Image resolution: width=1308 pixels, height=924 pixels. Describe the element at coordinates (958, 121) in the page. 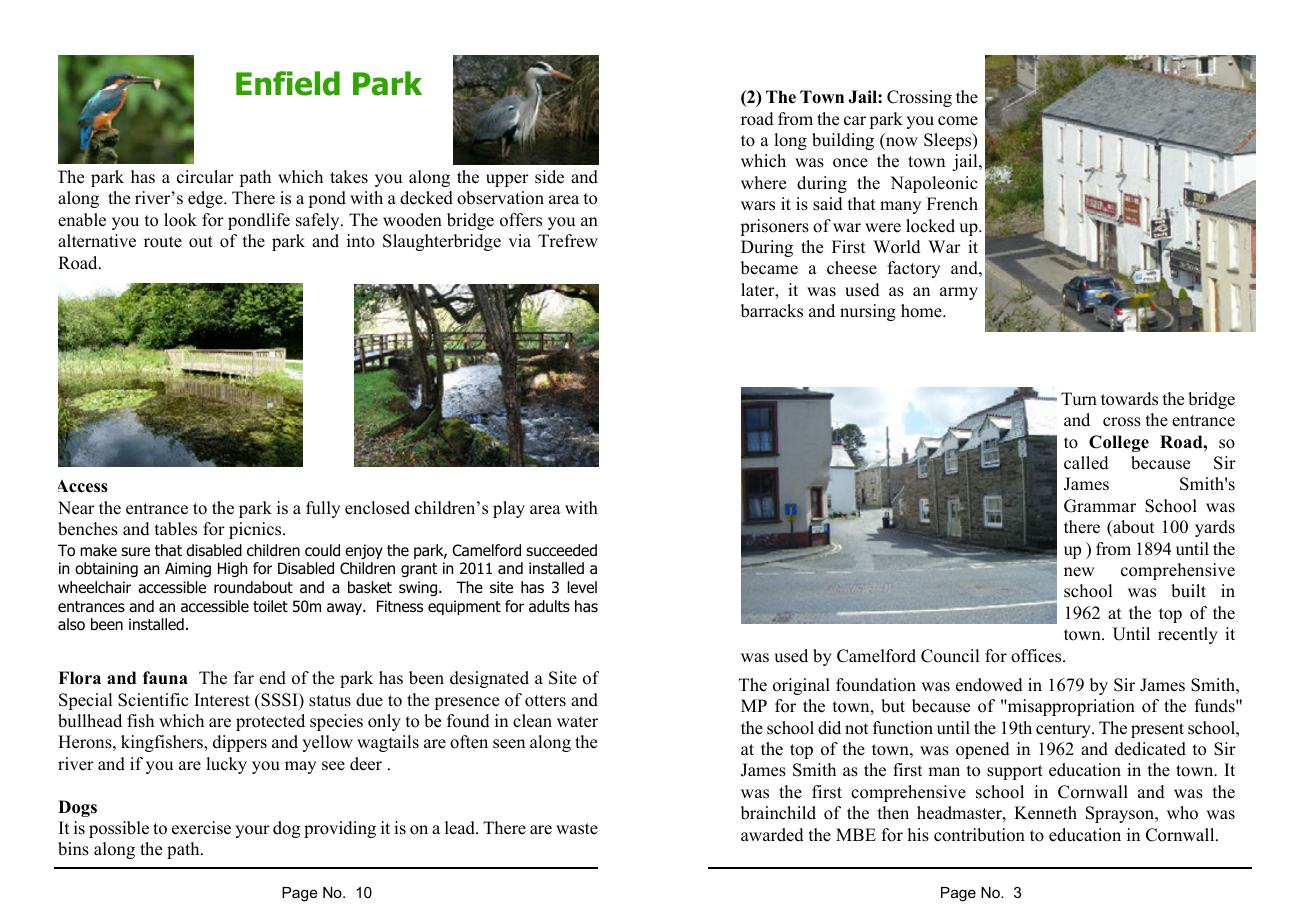

I see `come` at that location.
